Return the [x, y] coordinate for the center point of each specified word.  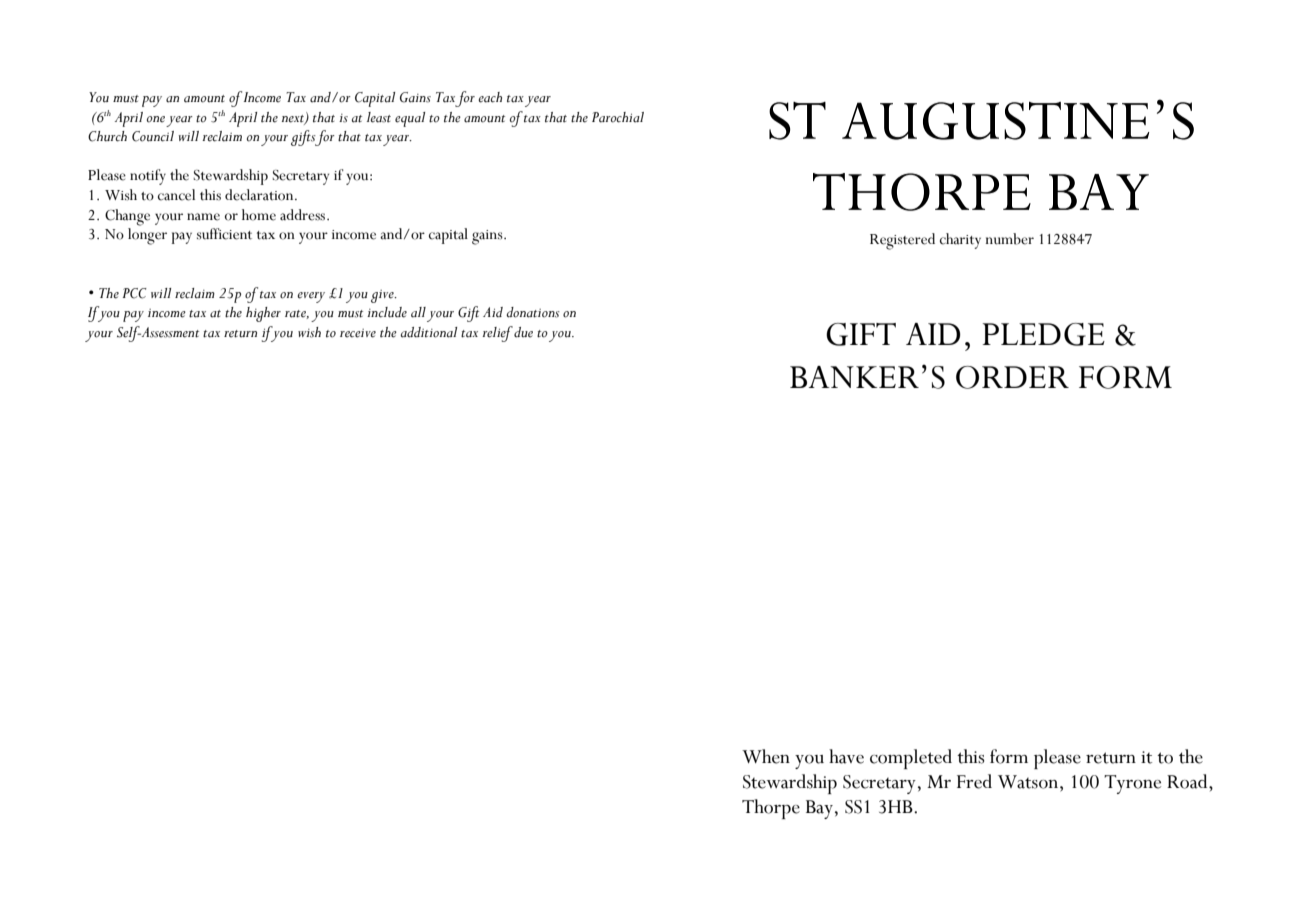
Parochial [618, 117]
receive [358, 333]
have [846, 756]
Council [153, 136]
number [1010, 239]
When [766, 756]
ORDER [1012, 377]
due [523, 332]
